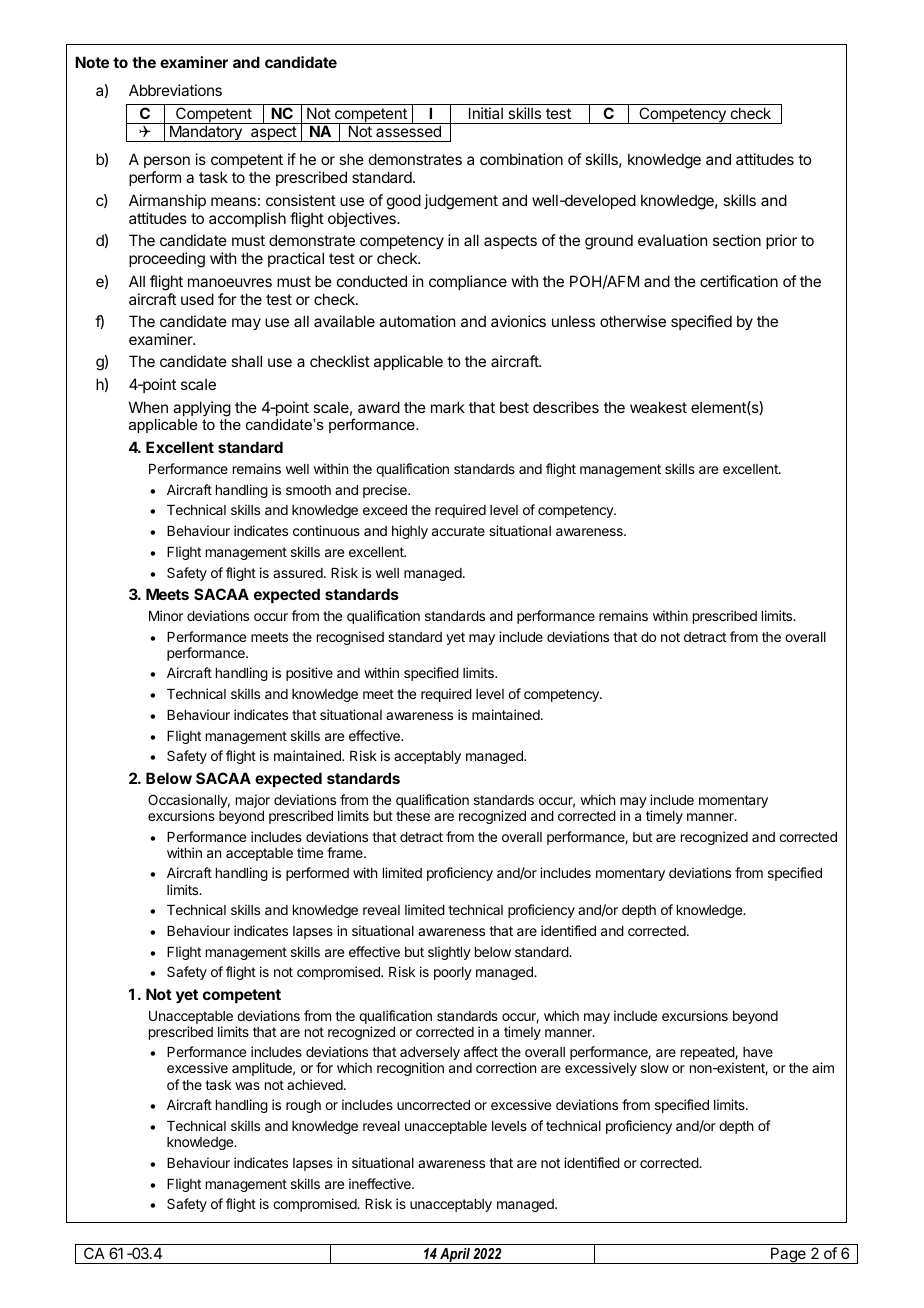 Image resolution: width=924 pixels, height=1308 pixels. What do you see at coordinates (253, 801) in the screenshot?
I see `major` at bounding box center [253, 801].
